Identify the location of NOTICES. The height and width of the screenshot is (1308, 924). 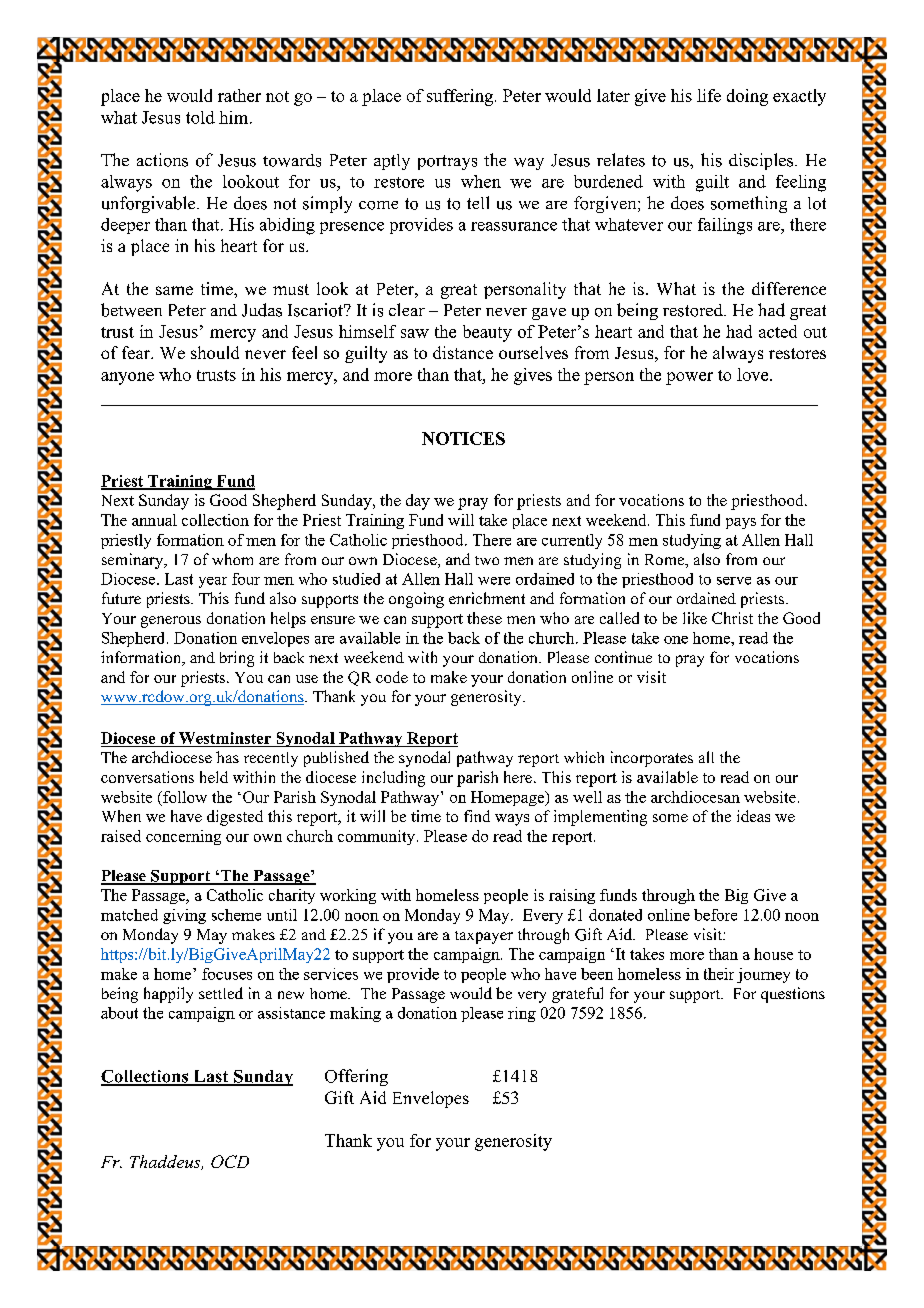
(463, 438).
